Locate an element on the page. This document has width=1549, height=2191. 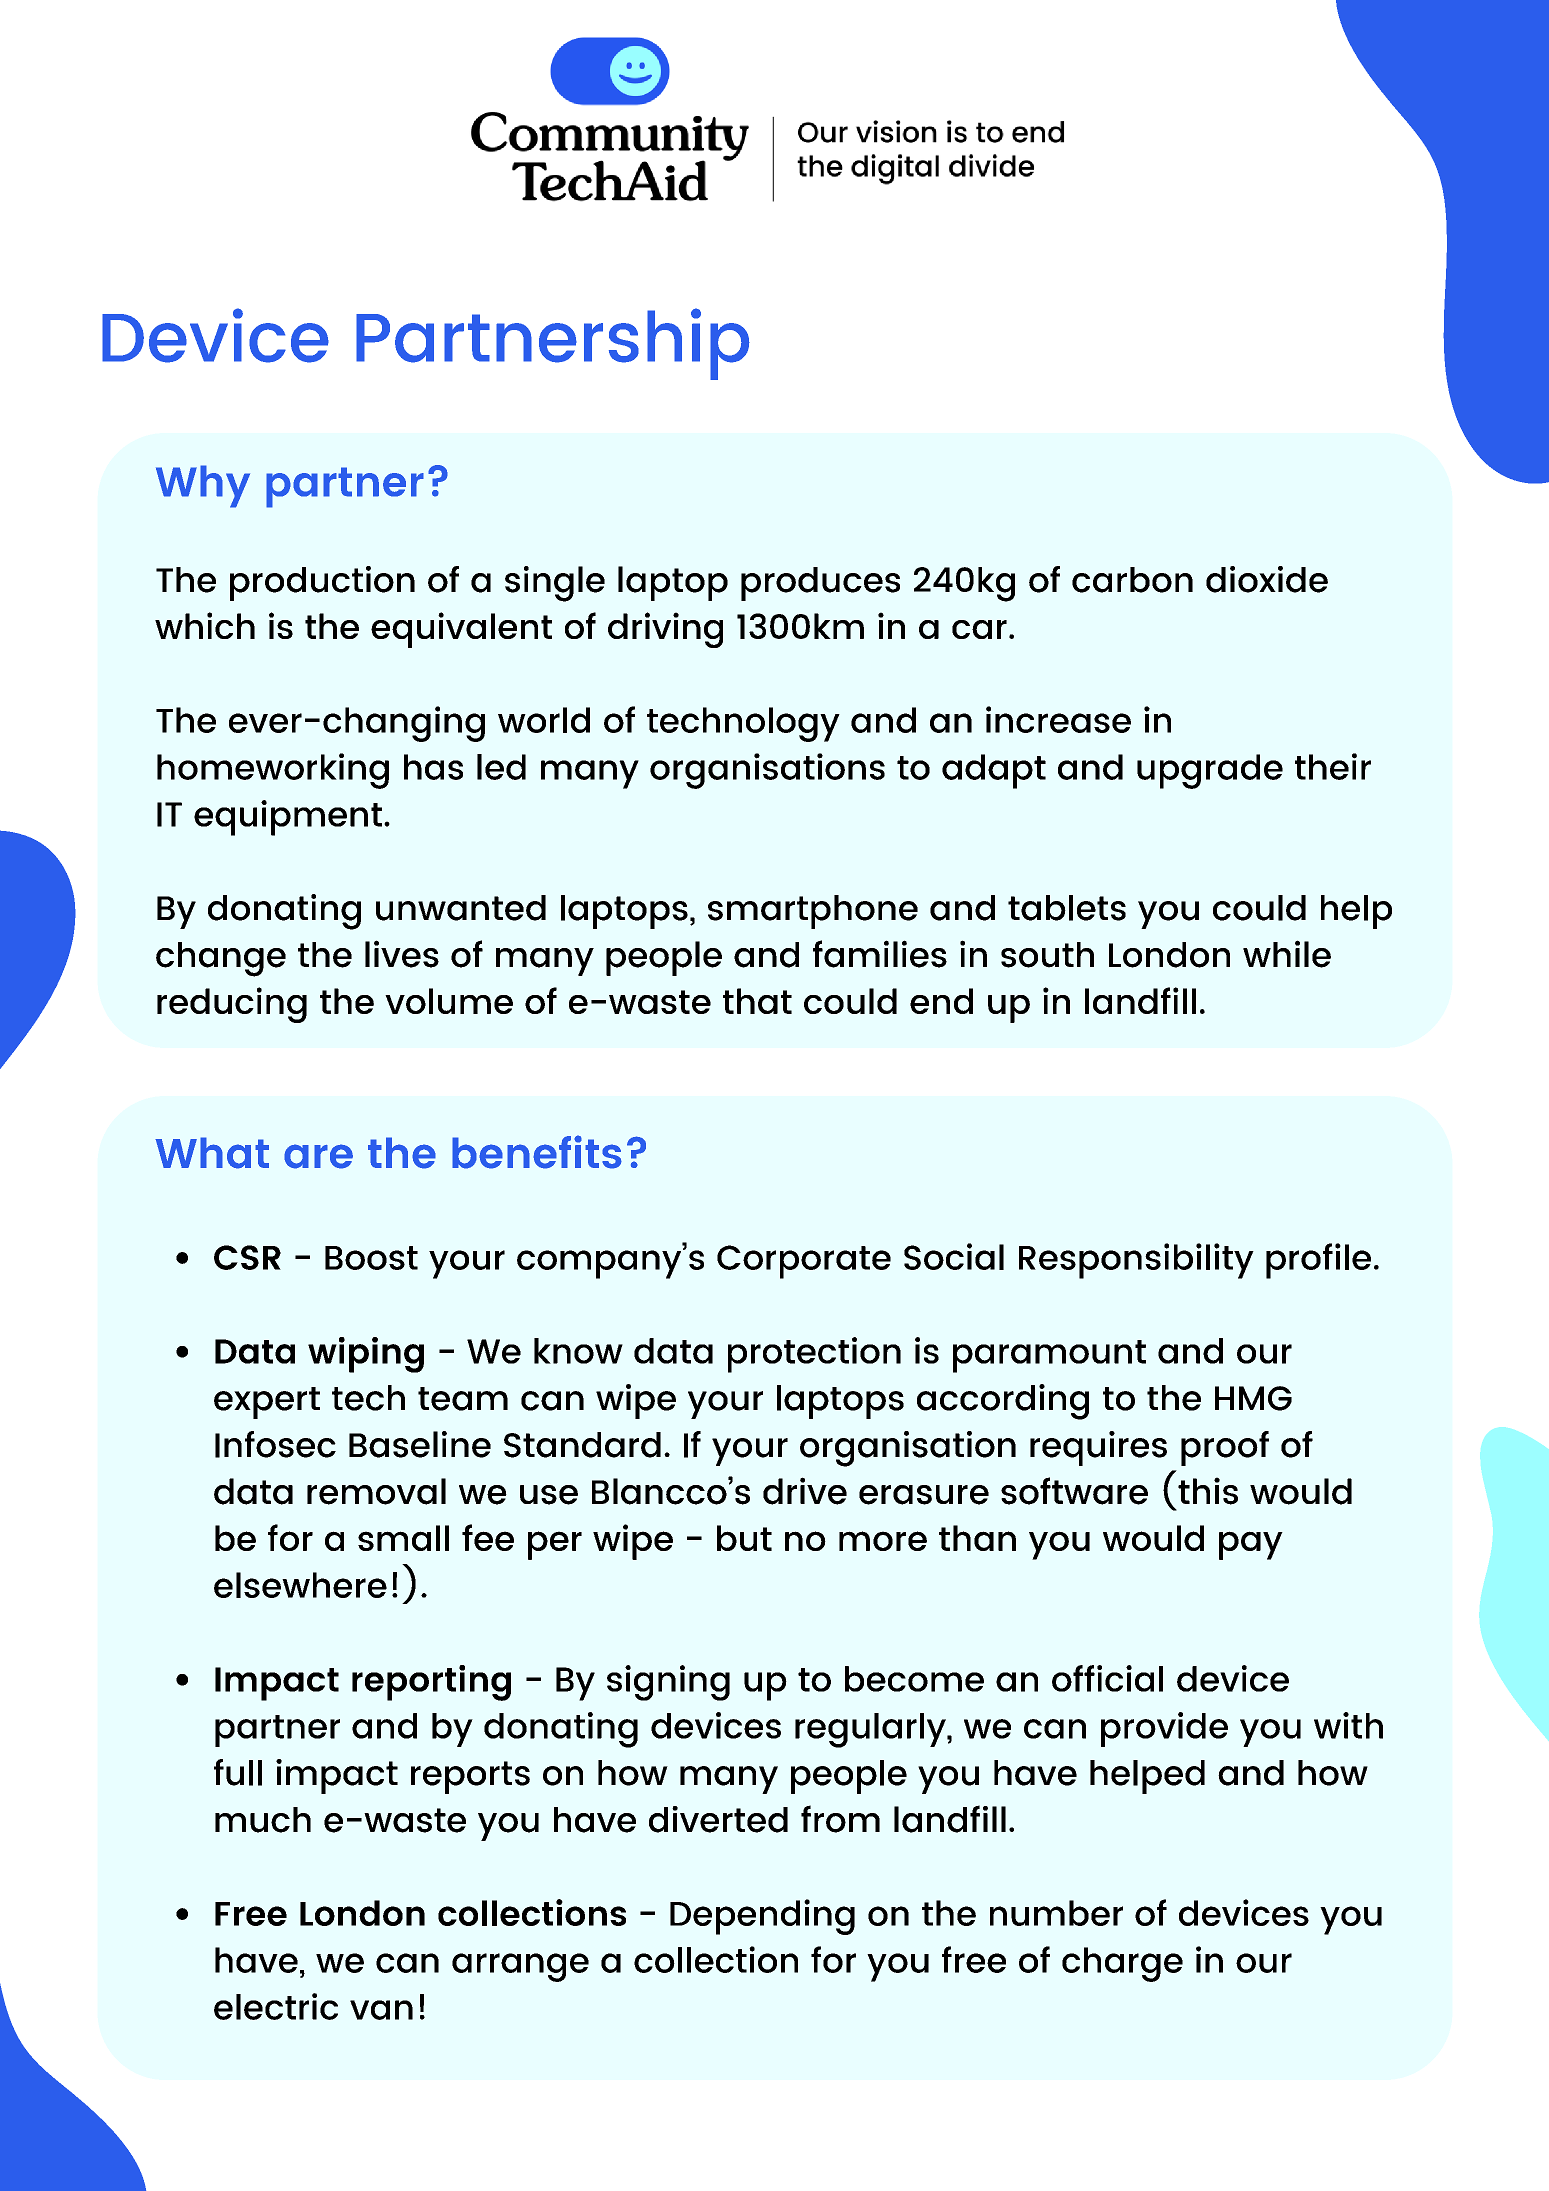
production is located at coordinates (322, 583).
